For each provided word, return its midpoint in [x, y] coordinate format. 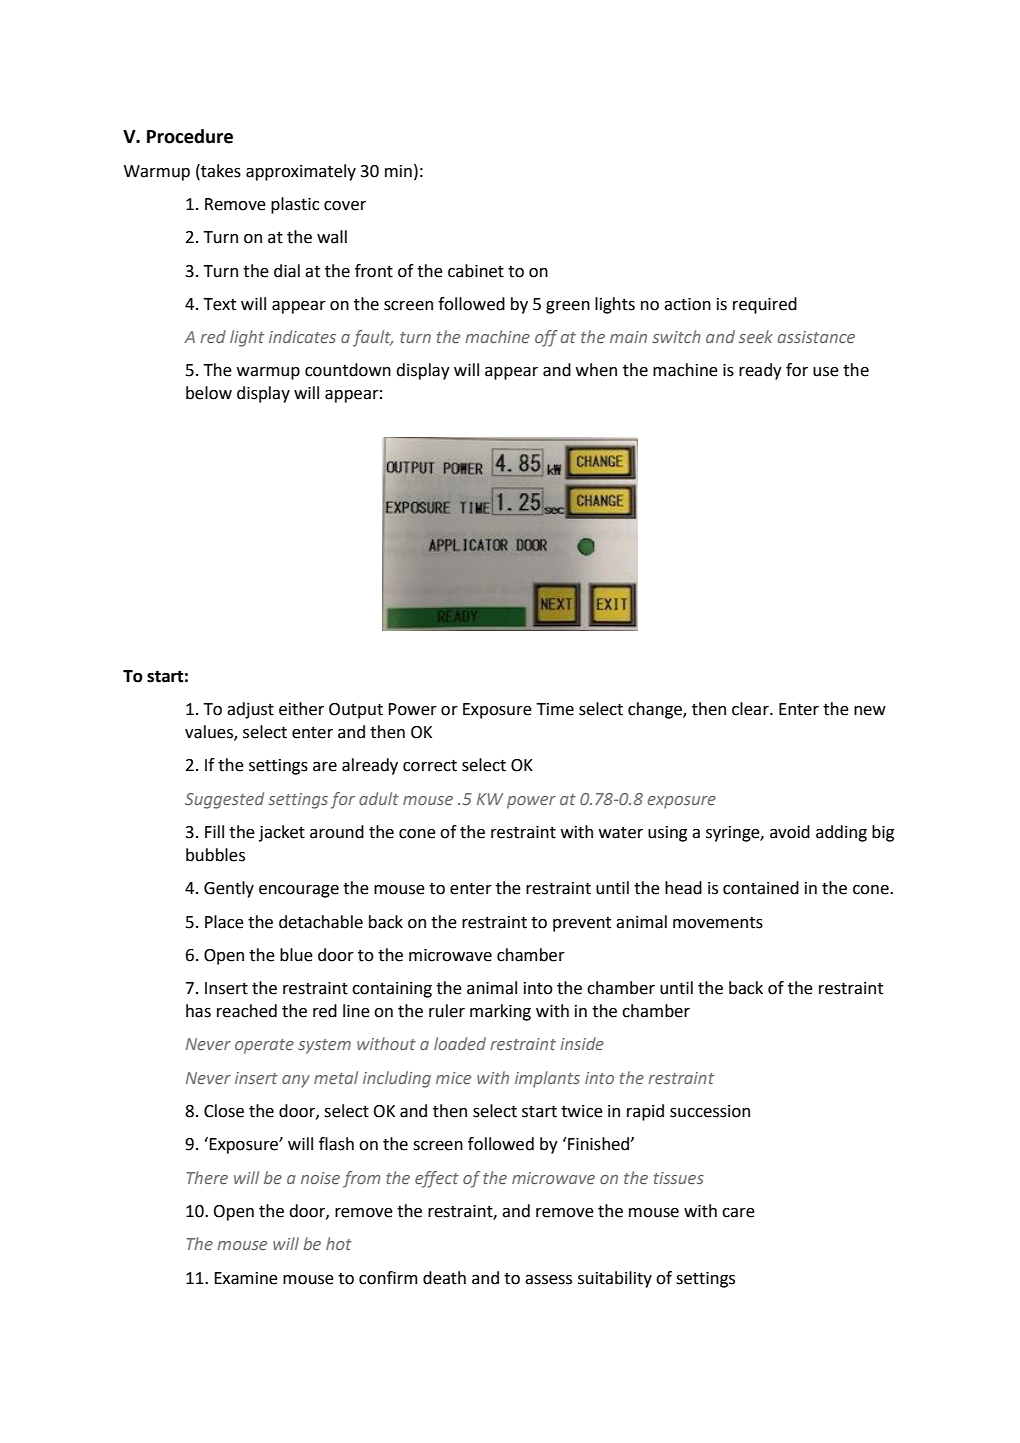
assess [548, 1280]
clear [751, 709]
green [568, 307]
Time [555, 709]
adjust [250, 710]
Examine [246, 1278]
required [765, 305]
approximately [301, 172]
